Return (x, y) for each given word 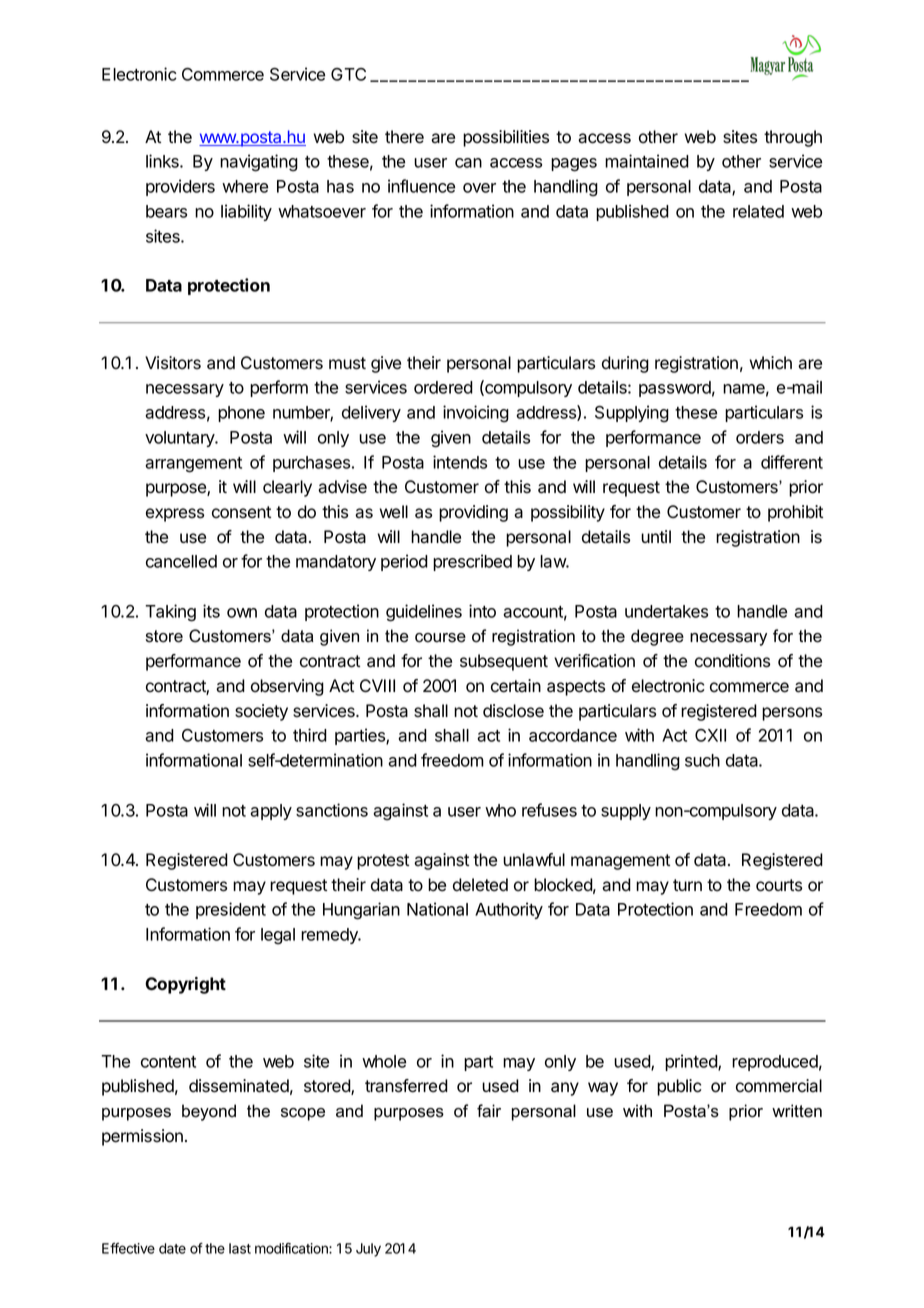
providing (473, 513)
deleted (480, 885)
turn (687, 885)
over (479, 188)
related (758, 211)
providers (180, 187)
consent (241, 512)
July (368, 1250)
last (240, 1248)
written (797, 1111)
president (231, 910)
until (656, 536)
